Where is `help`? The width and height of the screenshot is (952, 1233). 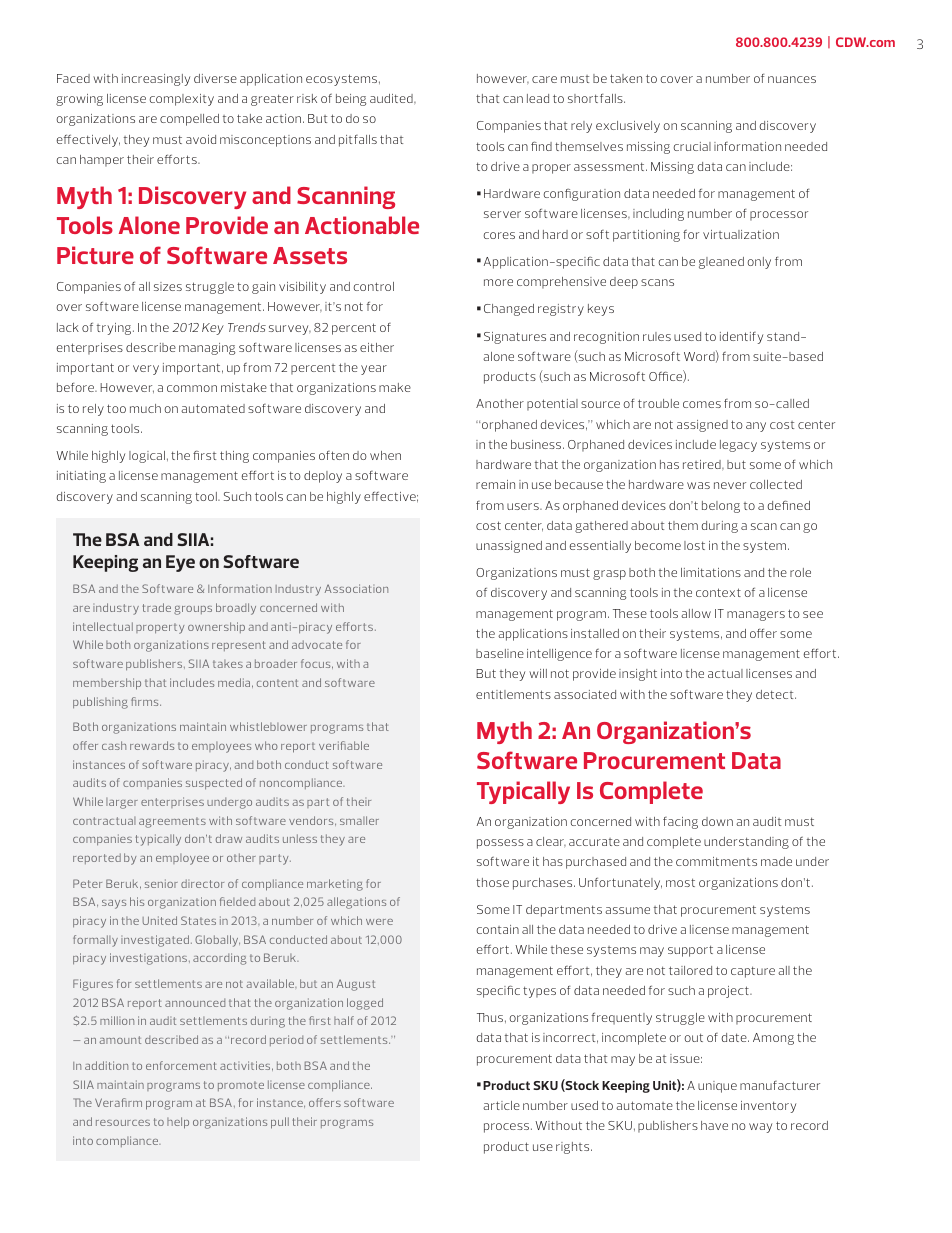
help is located at coordinates (178, 1123).
